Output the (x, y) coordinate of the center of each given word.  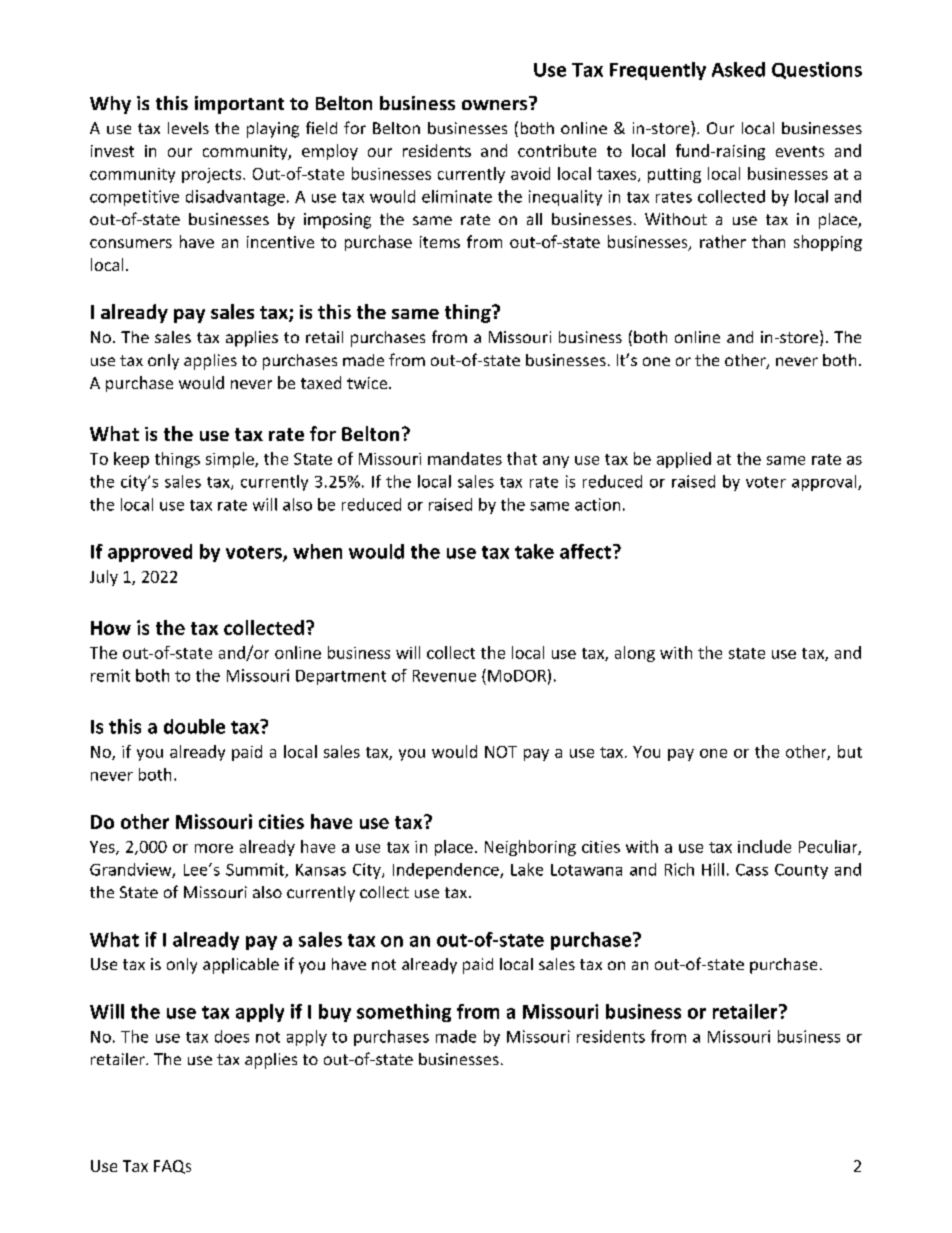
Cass (752, 870)
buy (335, 1013)
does (232, 1036)
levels (188, 128)
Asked (738, 69)
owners (496, 103)
